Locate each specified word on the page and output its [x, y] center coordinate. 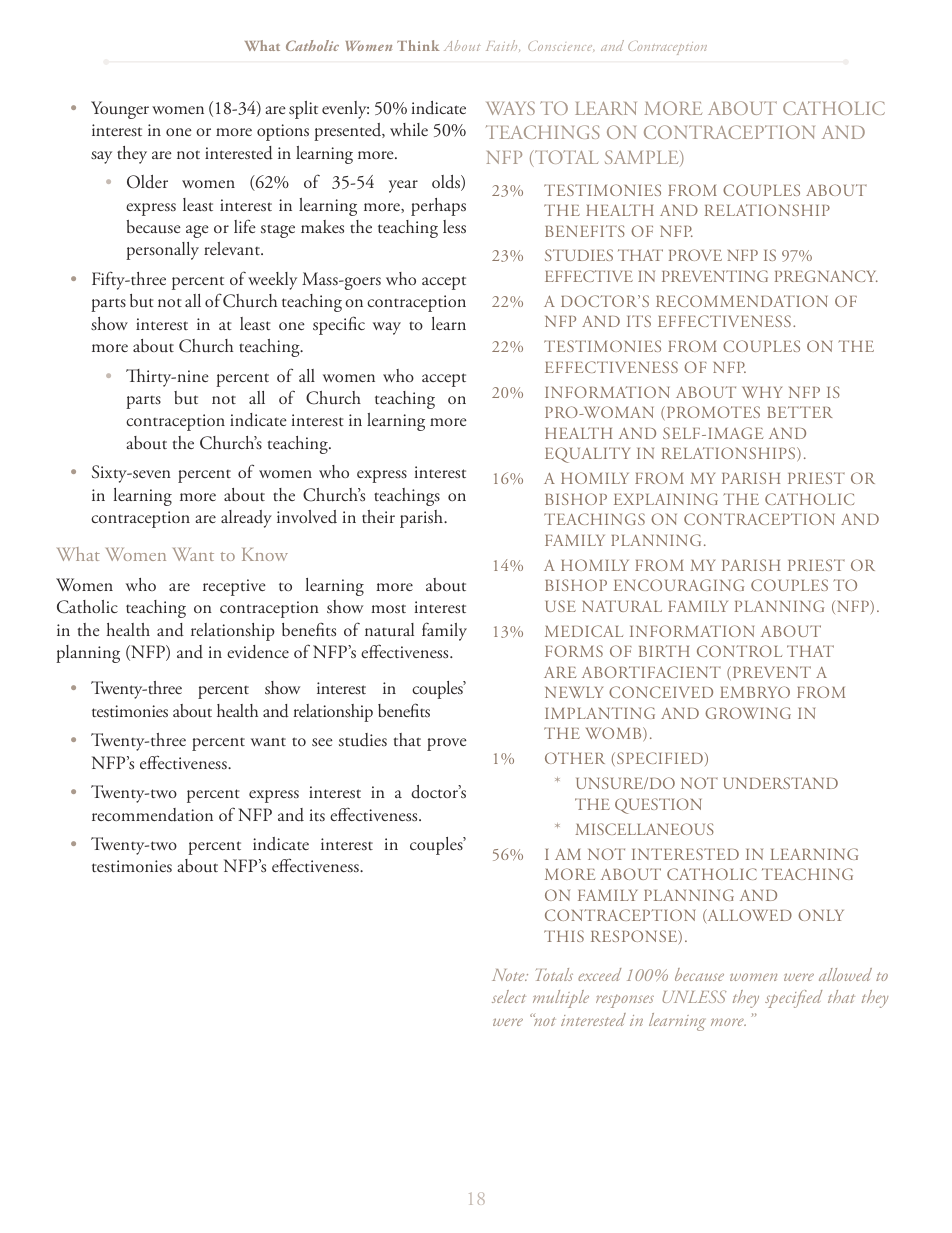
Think [418, 45]
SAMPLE [643, 158]
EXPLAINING [666, 499]
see [322, 742]
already [246, 519]
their [378, 516]
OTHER [575, 758]
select [509, 996]
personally [162, 251]
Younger [120, 110]
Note [509, 975]
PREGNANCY [826, 276]
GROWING [748, 713]
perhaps [438, 207]
